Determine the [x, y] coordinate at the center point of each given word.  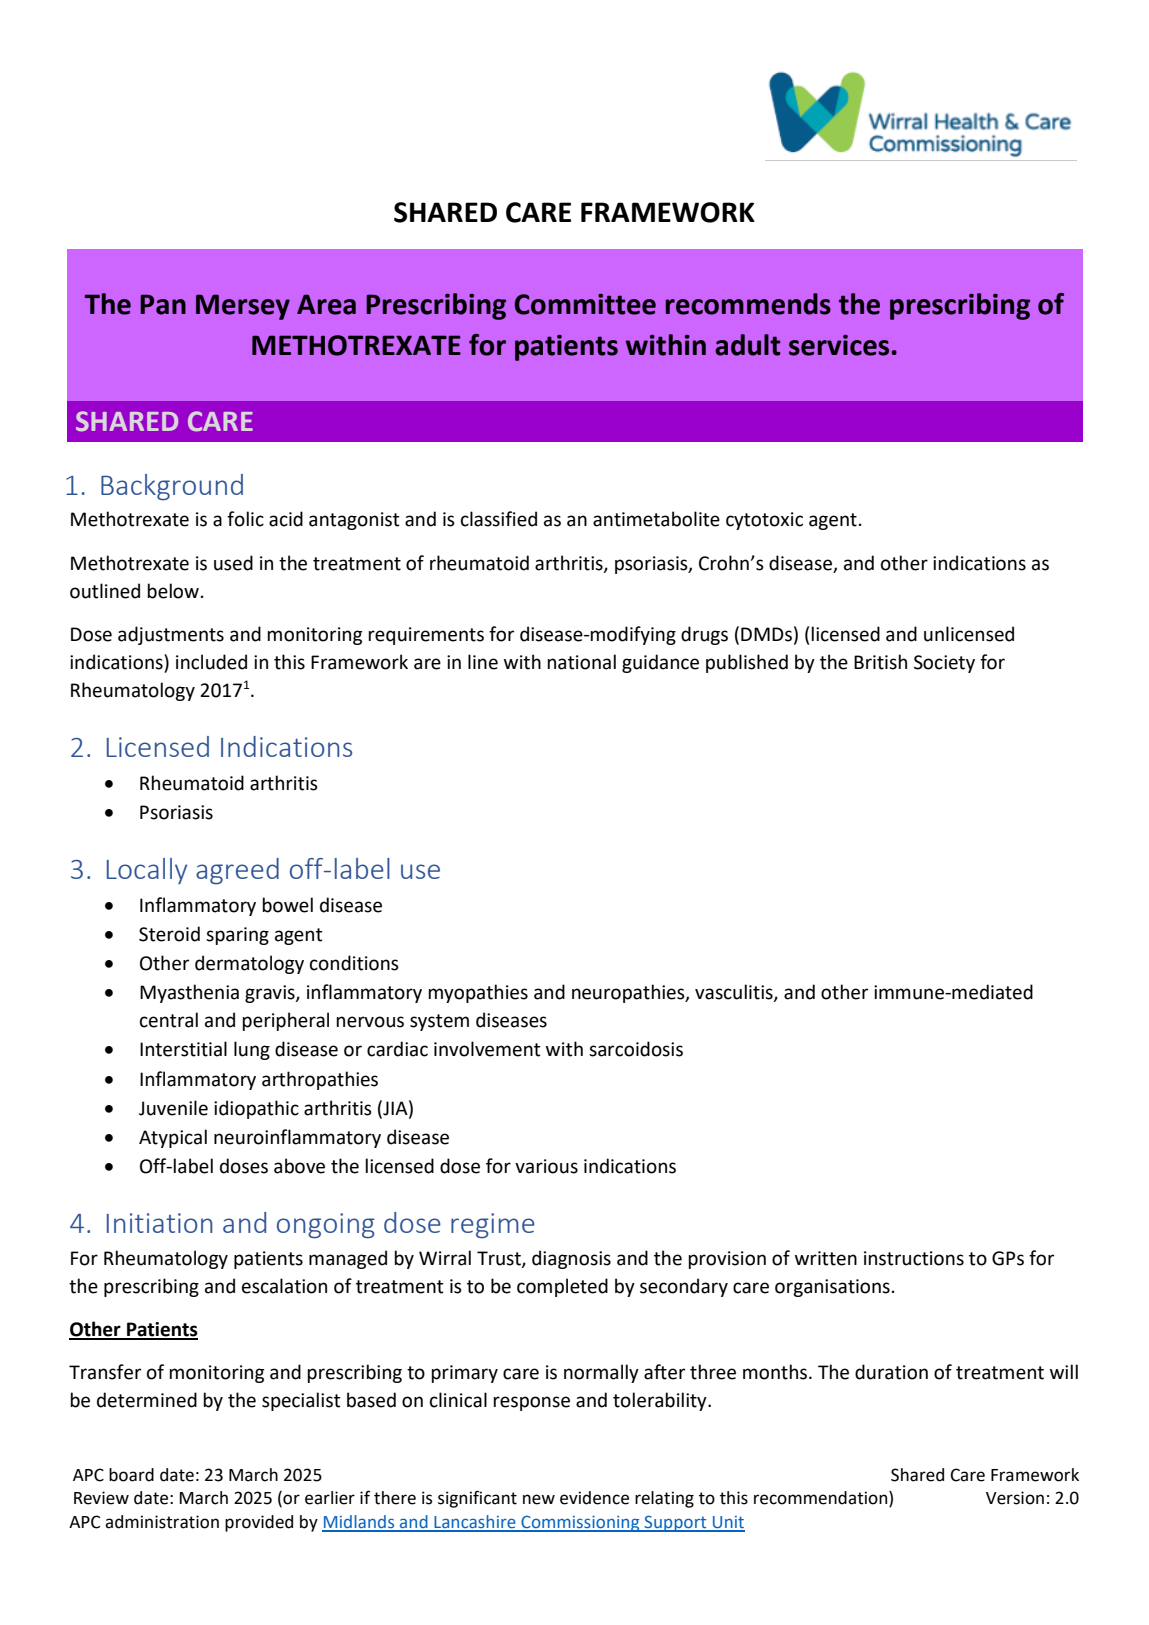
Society [944, 664]
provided [259, 1523]
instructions [914, 1258]
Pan [163, 304]
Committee [585, 304]
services [839, 345]
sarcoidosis [636, 1049]
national [581, 662]
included [211, 662]
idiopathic [256, 1109]
